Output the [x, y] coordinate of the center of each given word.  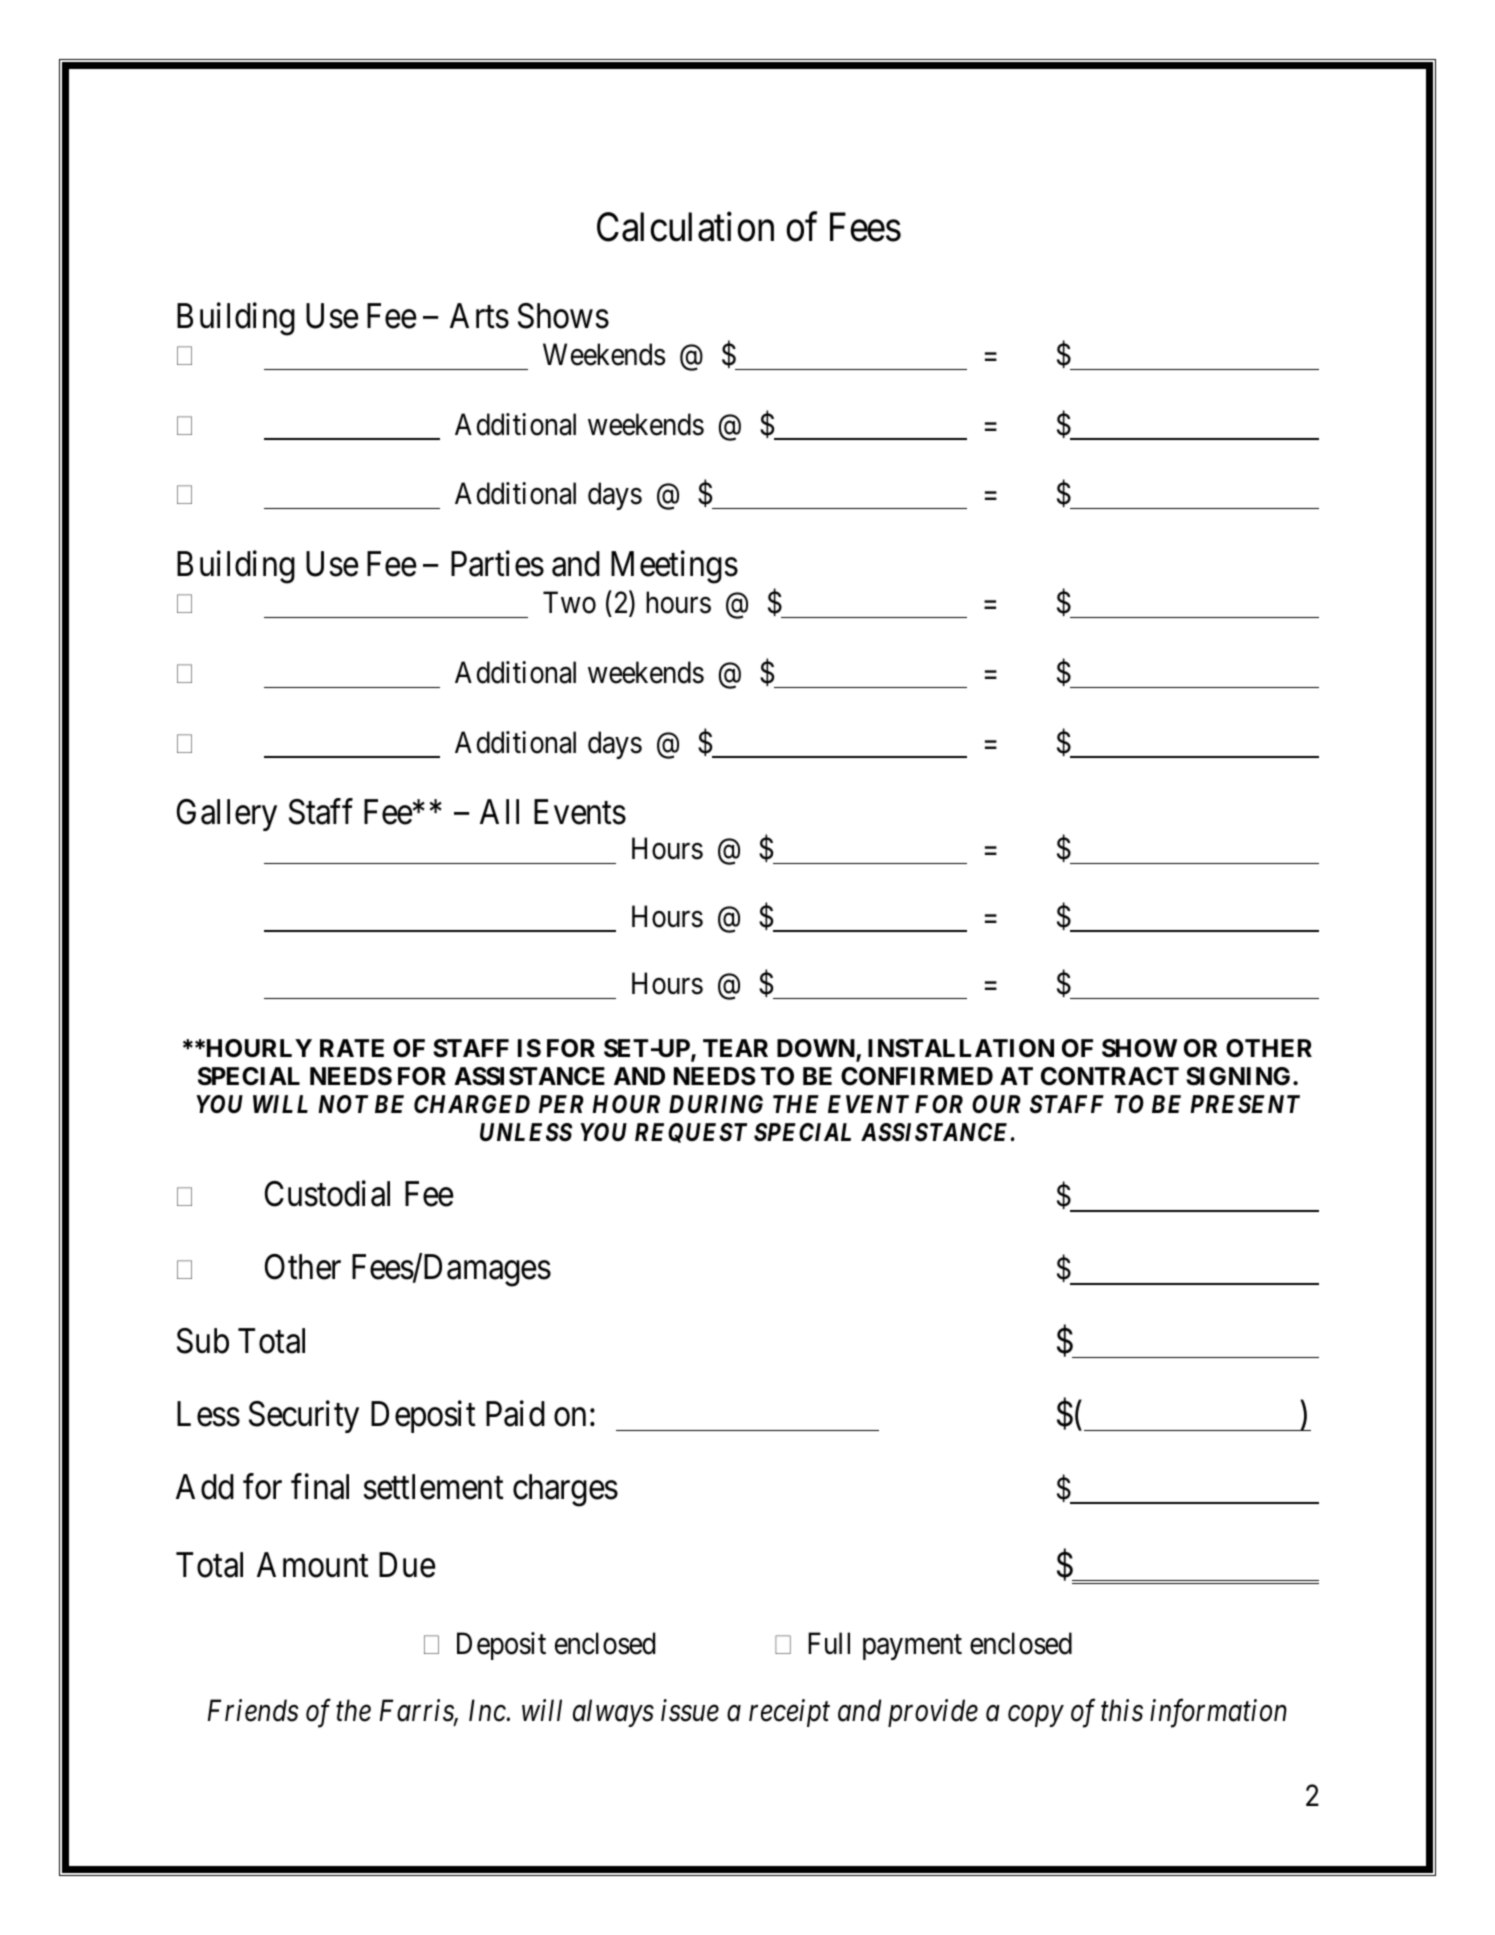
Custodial [327, 1194]
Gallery [227, 815]
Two [569, 603]
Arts [479, 316]
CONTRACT [1110, 1076]
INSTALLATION [961, 1048]
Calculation [685, 227]
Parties [497, 564]
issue [690, 1711]
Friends [253, 1710]
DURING [716, 1104]
